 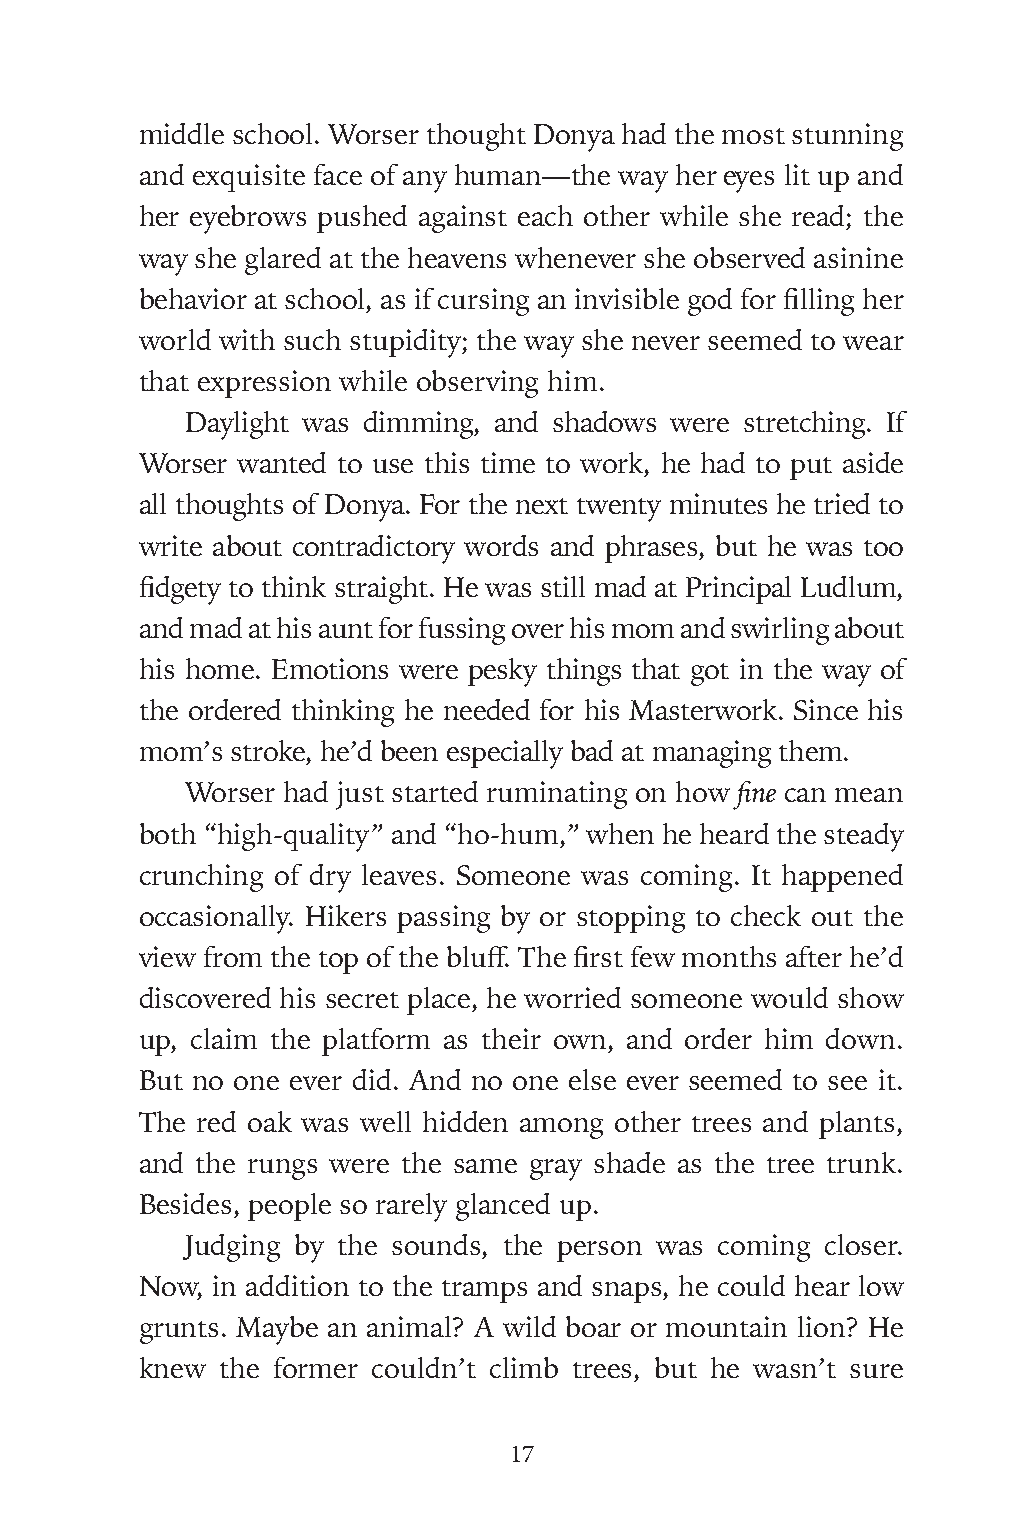 I want to click on exquisite, so click(x=249, y=178).
